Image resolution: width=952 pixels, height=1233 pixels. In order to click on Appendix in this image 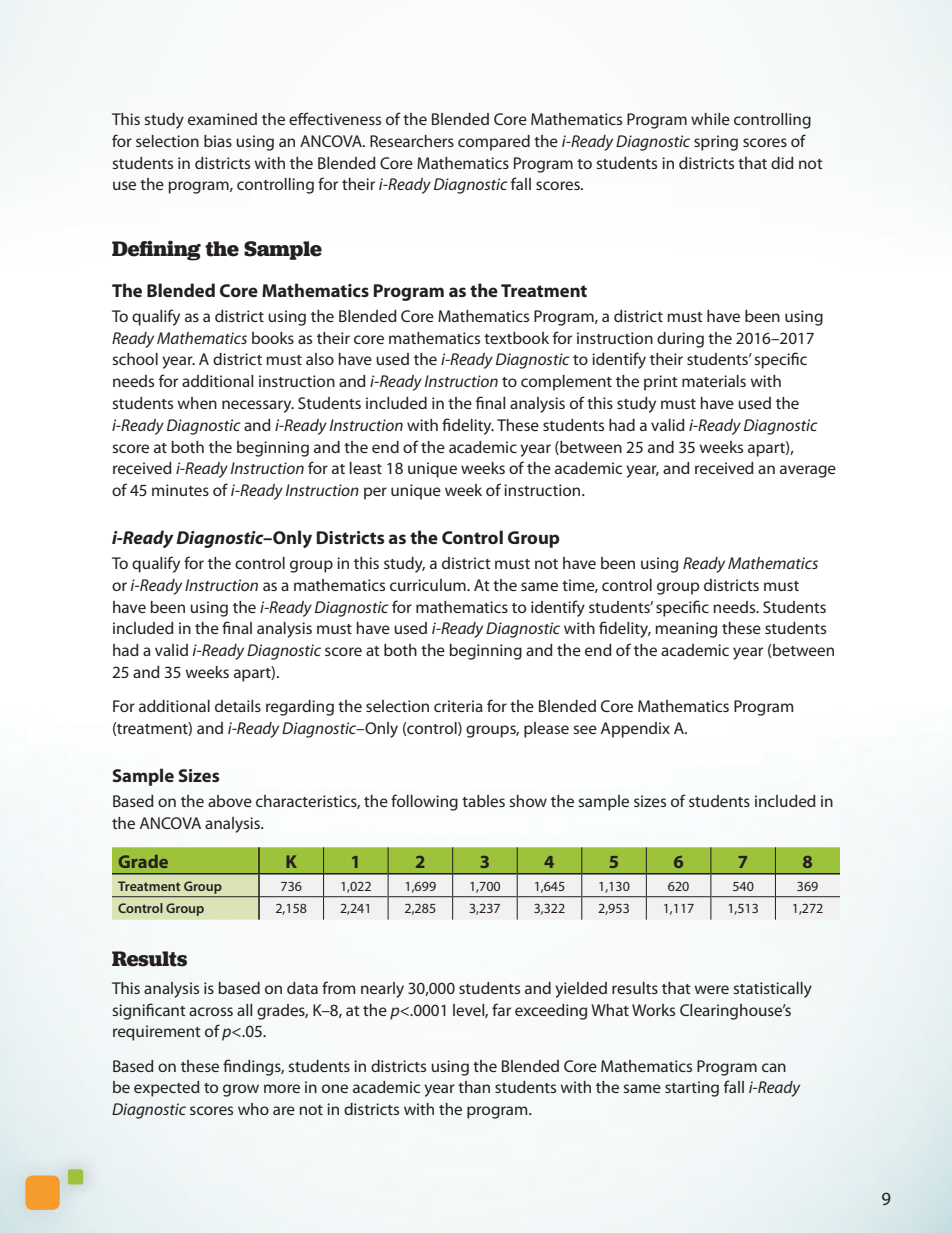, I will do `click(635, 730)`.
